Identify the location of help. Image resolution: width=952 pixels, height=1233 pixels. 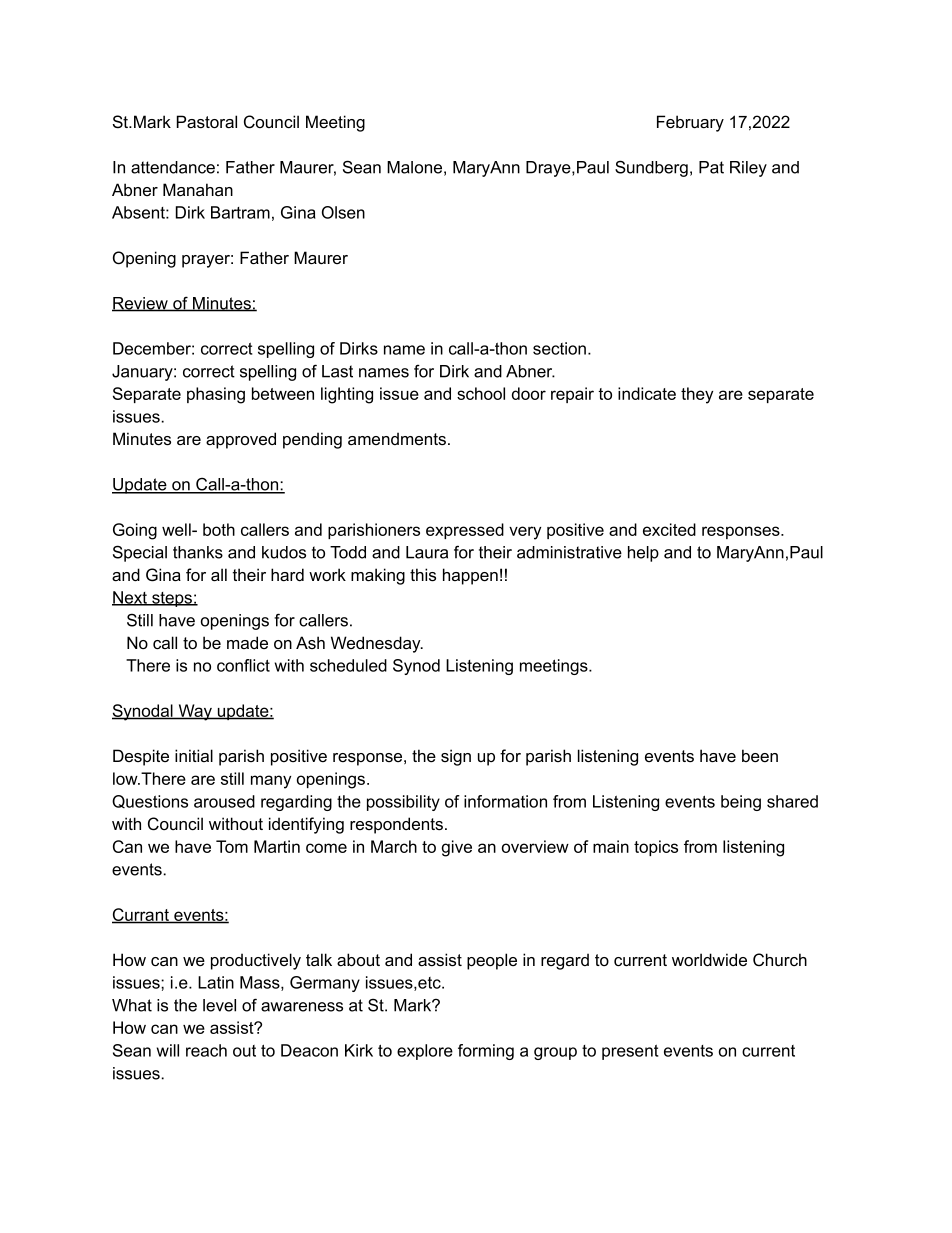
(643, 554).
